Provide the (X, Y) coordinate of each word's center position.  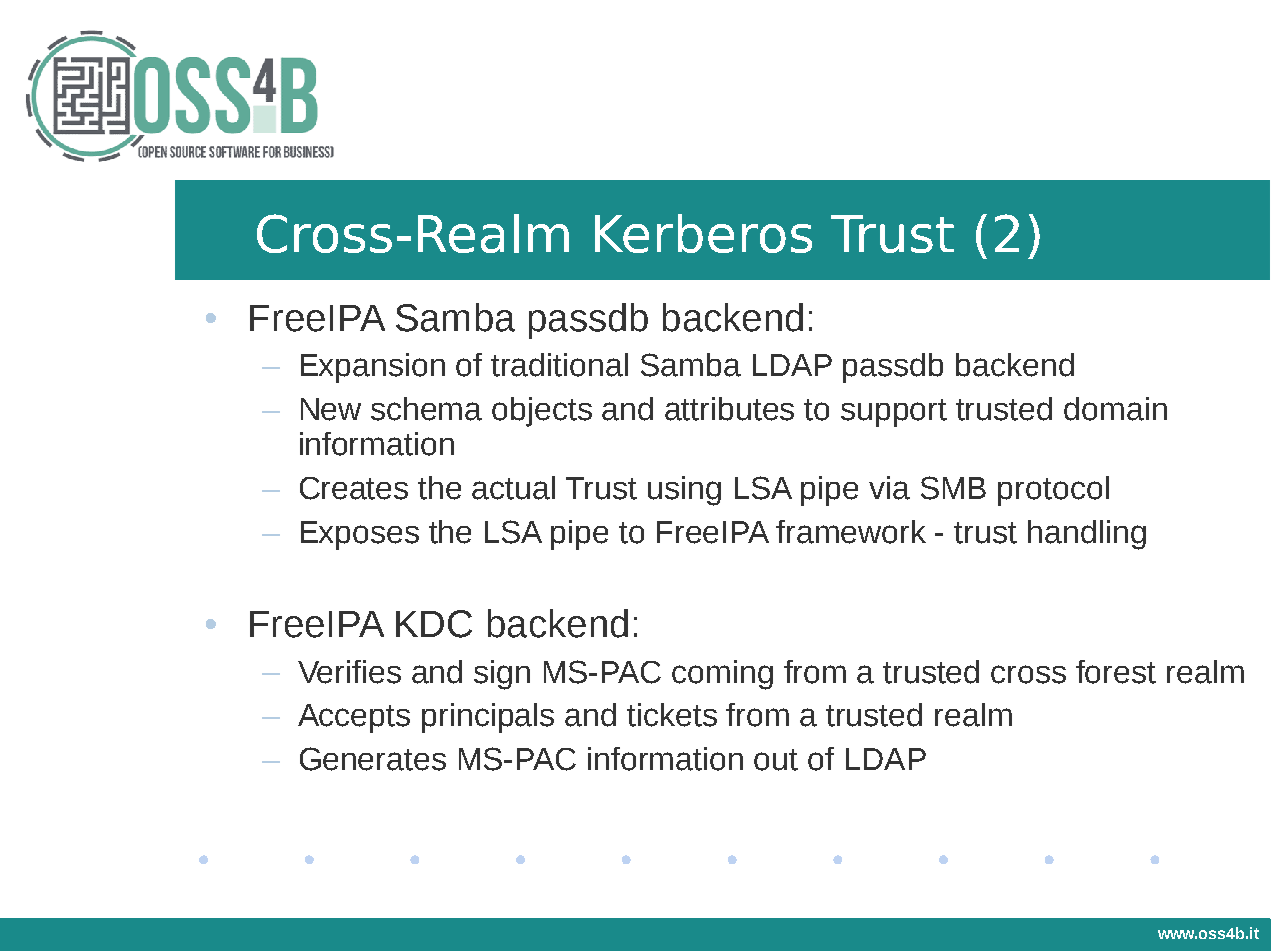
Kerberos (703, 233)
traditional (559, 365)
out (776, 760)
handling (1087, 535)
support (894, 413)
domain (1115, 409)
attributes (729, 409)
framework (851, 532)
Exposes (360, 535)
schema (426, 409)
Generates (373, 759)
